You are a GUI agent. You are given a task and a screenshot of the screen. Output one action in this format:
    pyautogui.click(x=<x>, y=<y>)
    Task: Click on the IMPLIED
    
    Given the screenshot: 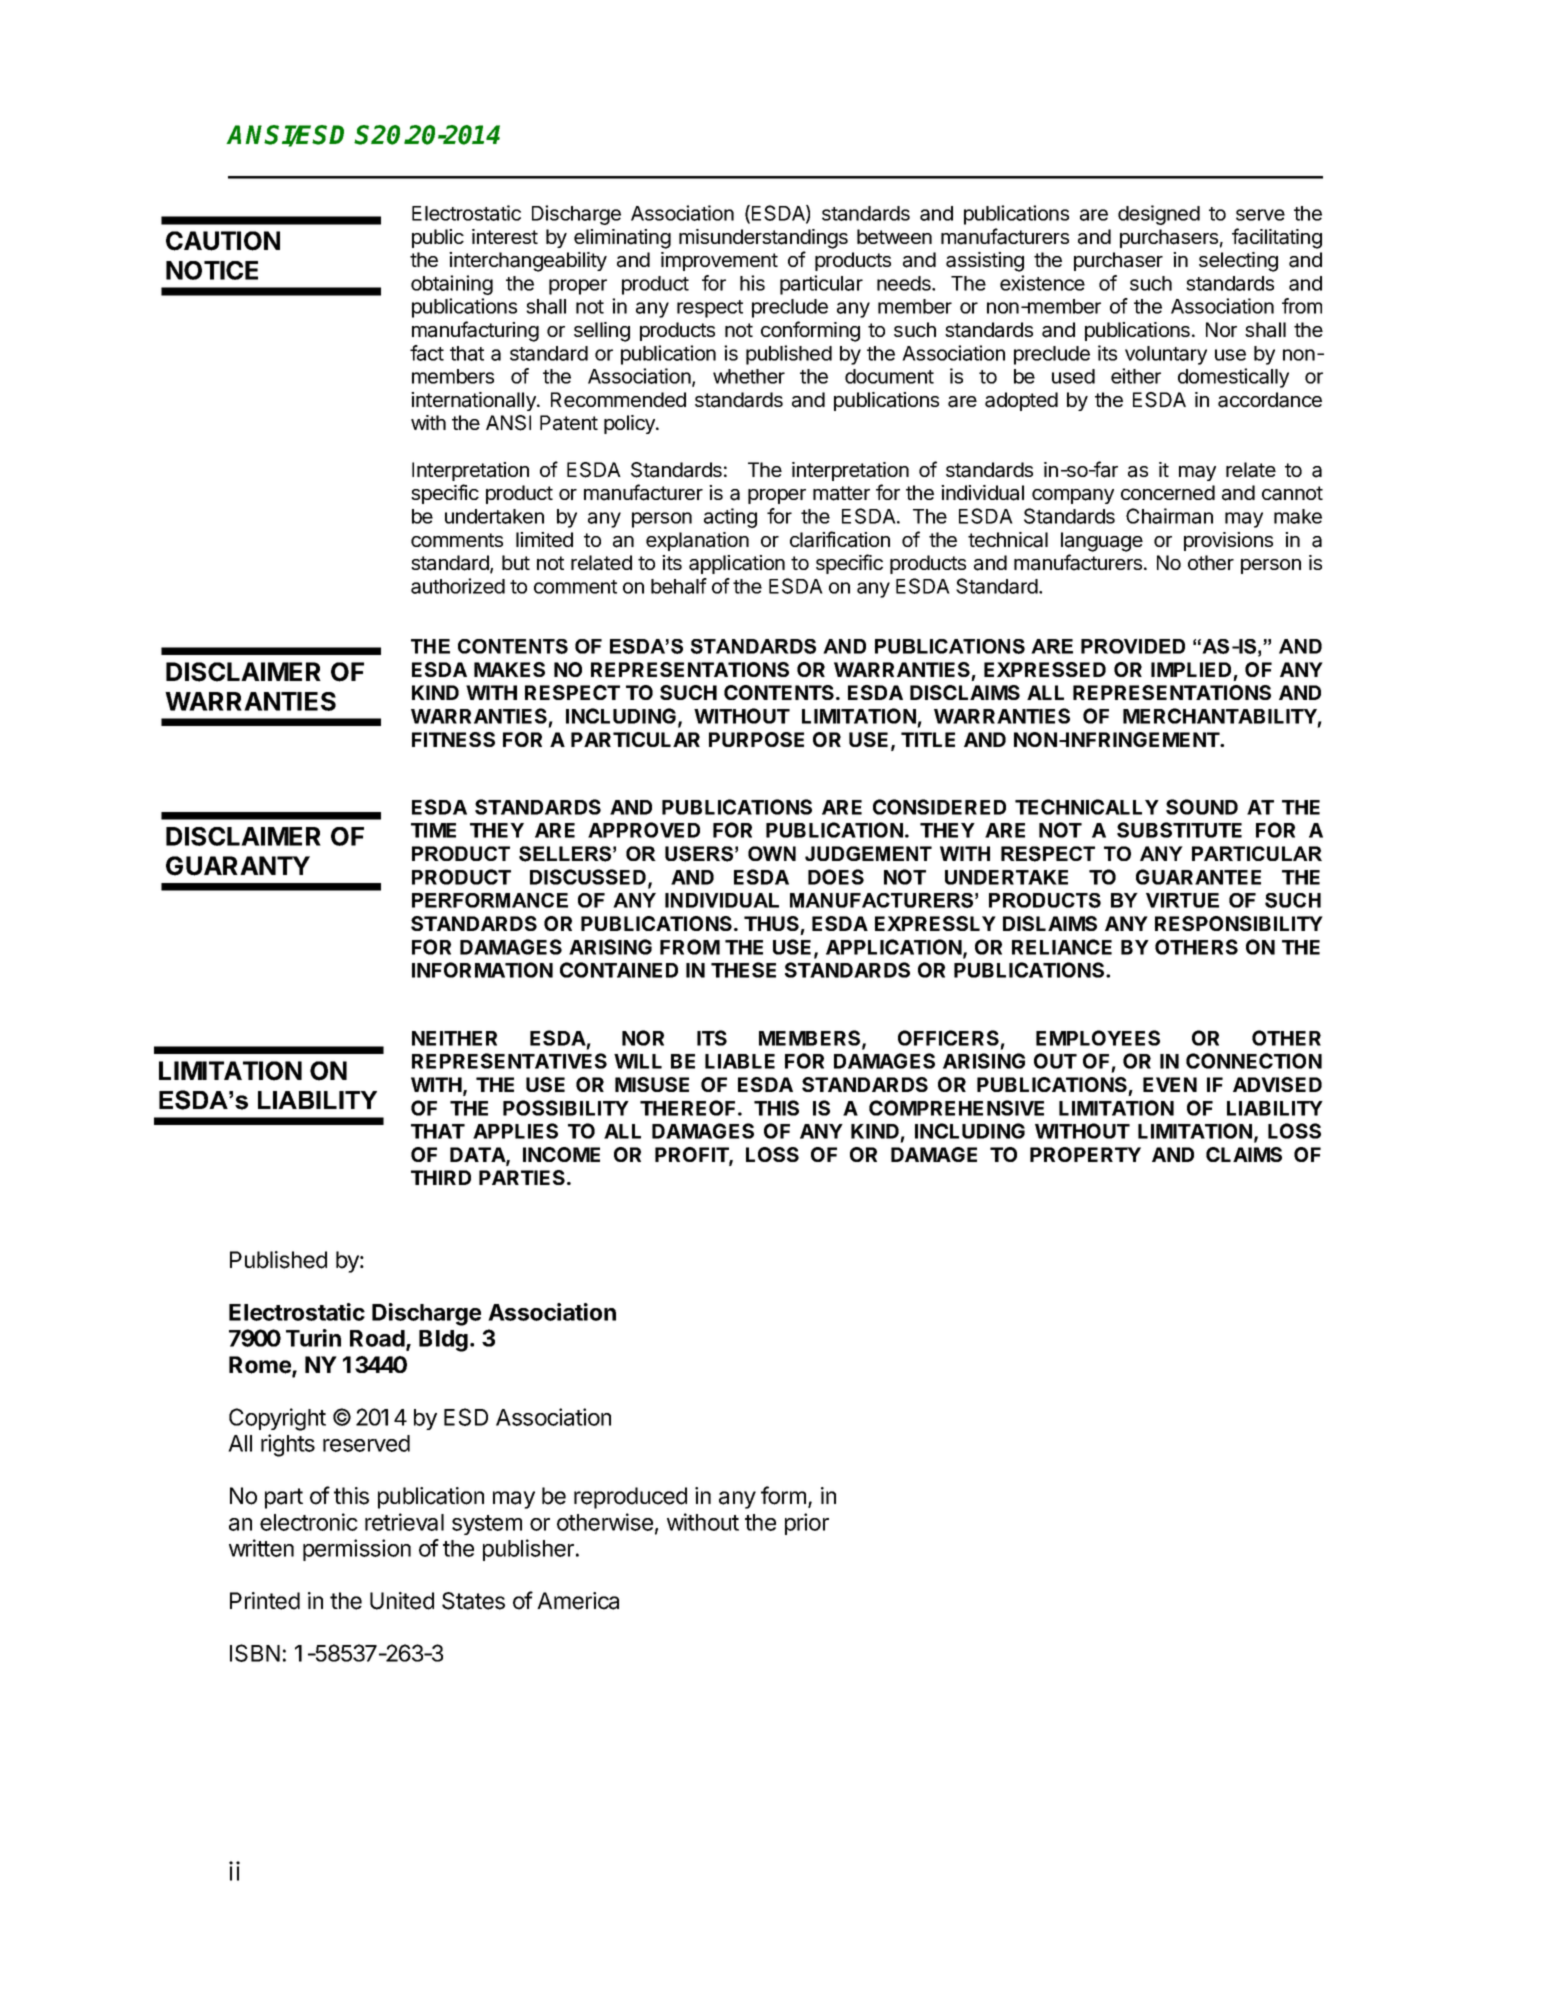 What is the action you would take?
    pyautogui.click(x=1191, y=669)
